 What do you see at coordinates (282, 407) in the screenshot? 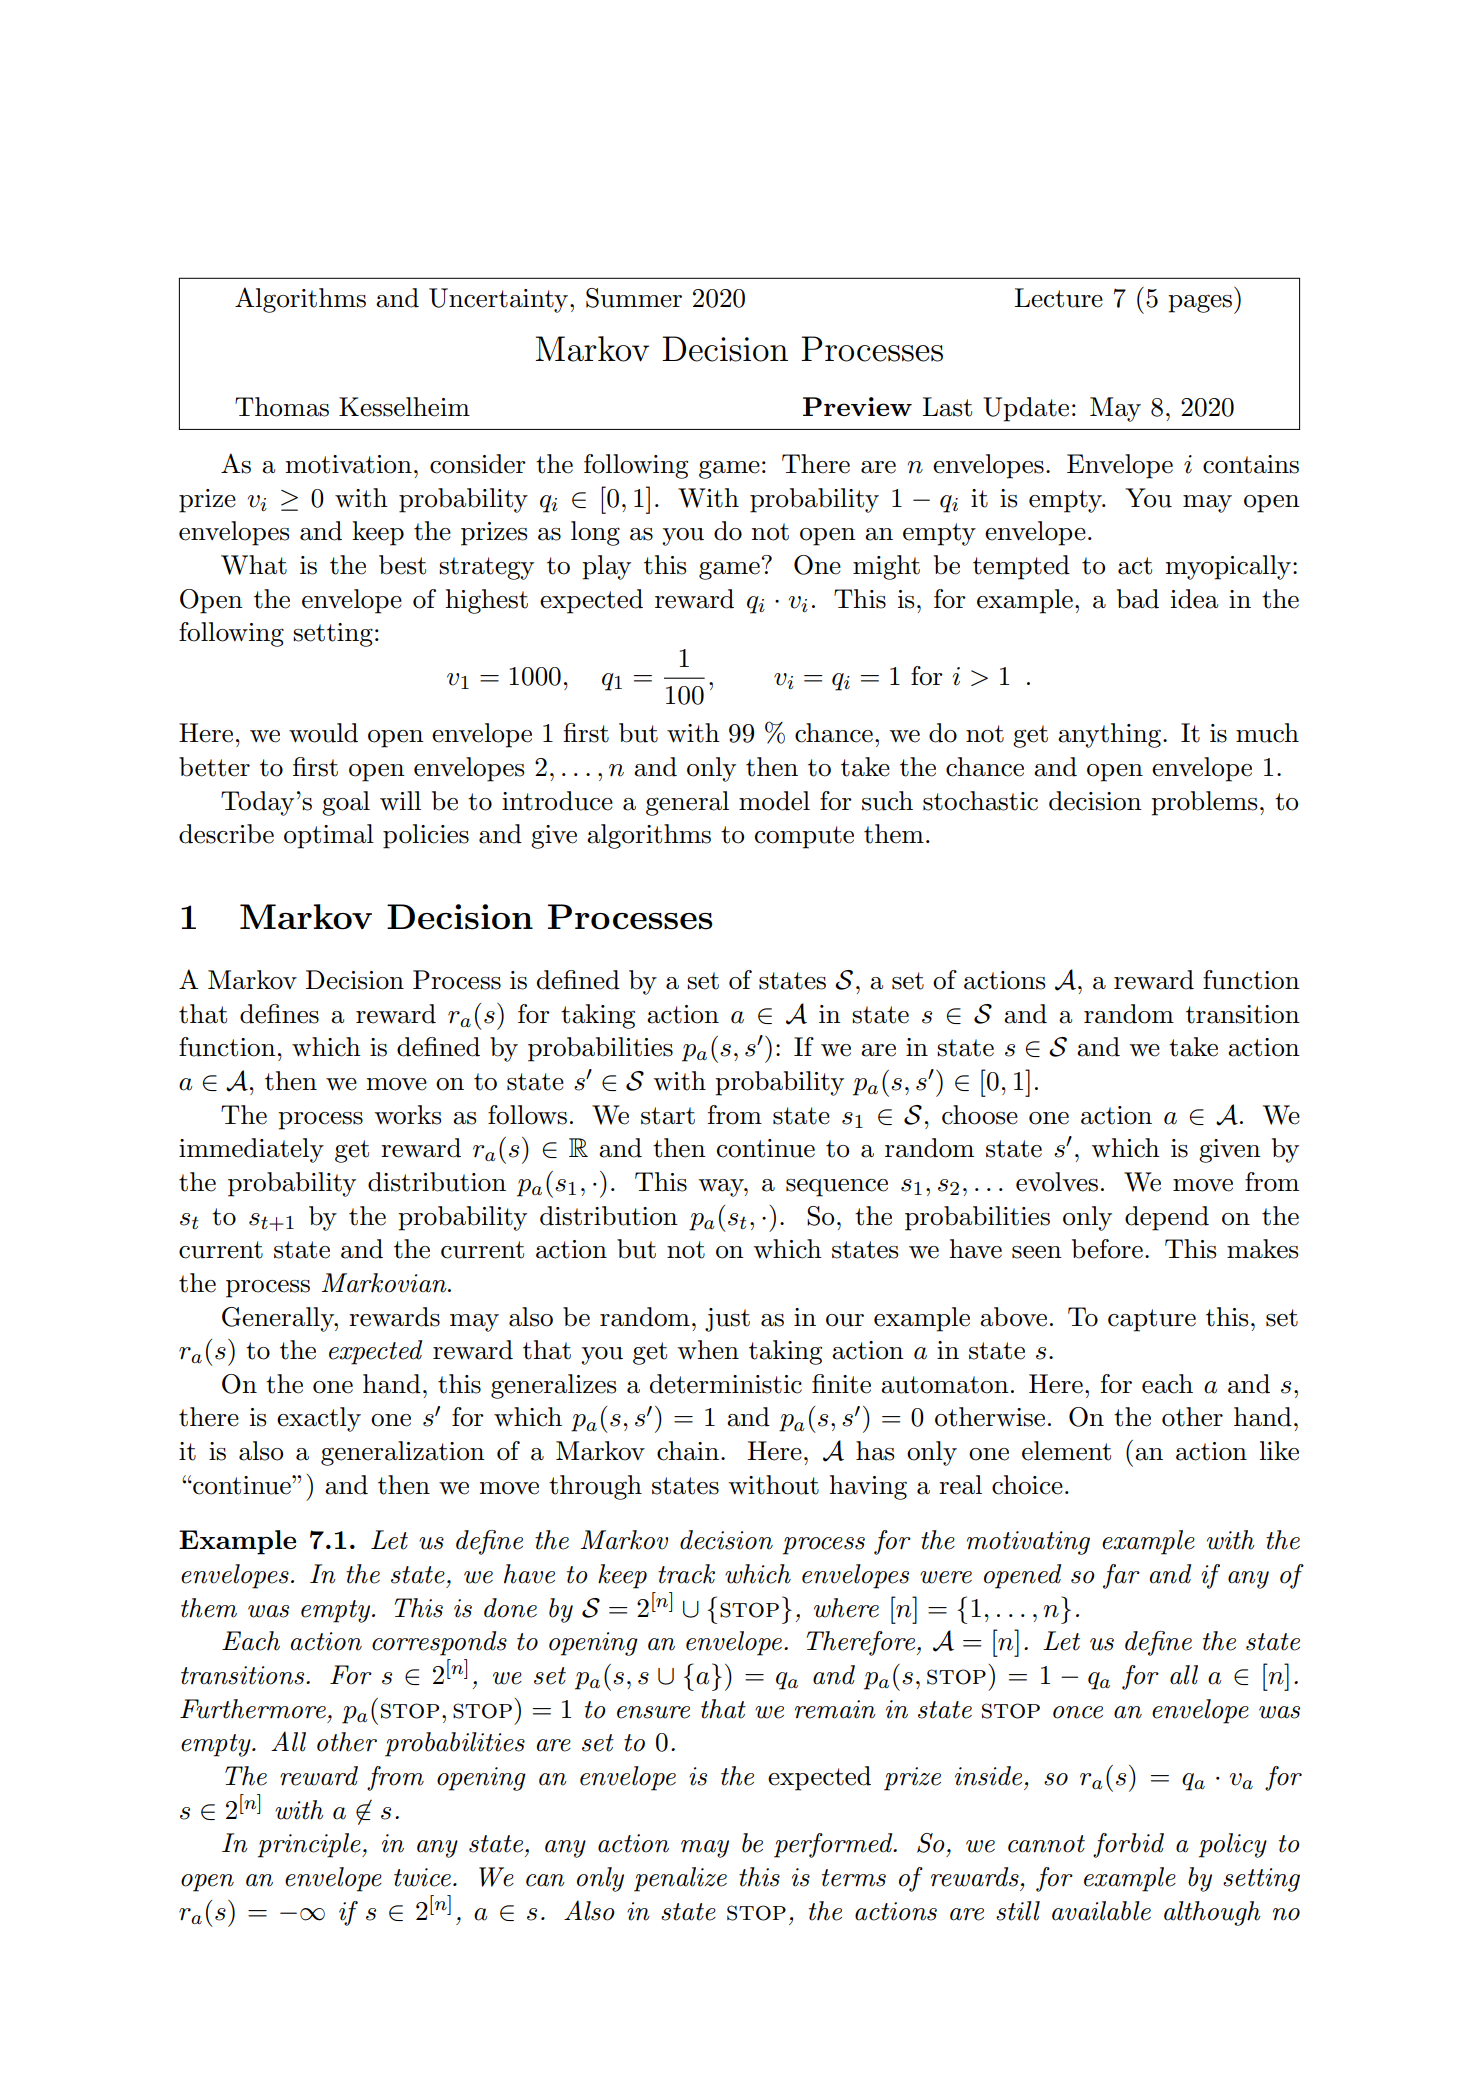
I see `Thomas` at bounding box center [282, 407].
